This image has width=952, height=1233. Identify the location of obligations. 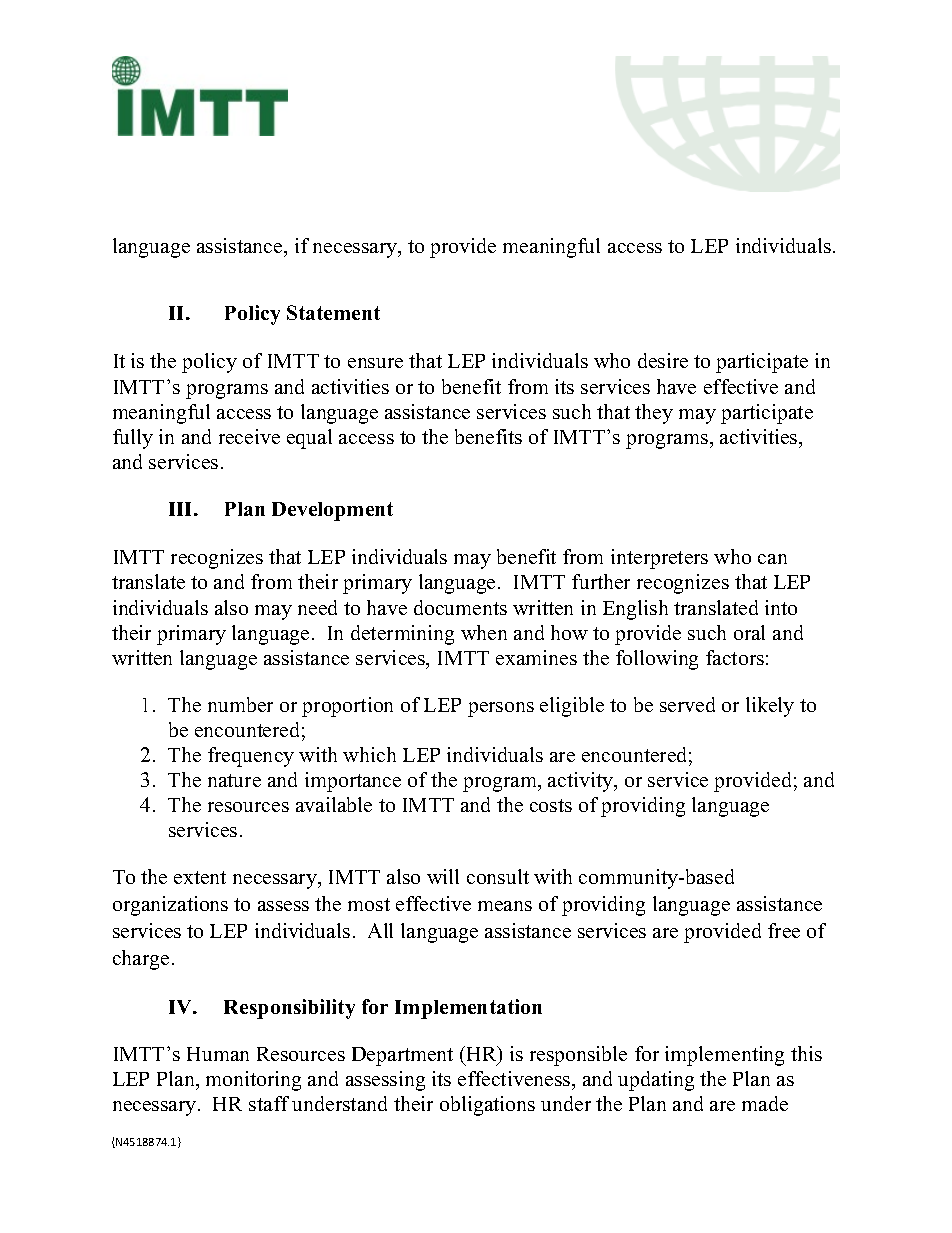
(487, 1106).
